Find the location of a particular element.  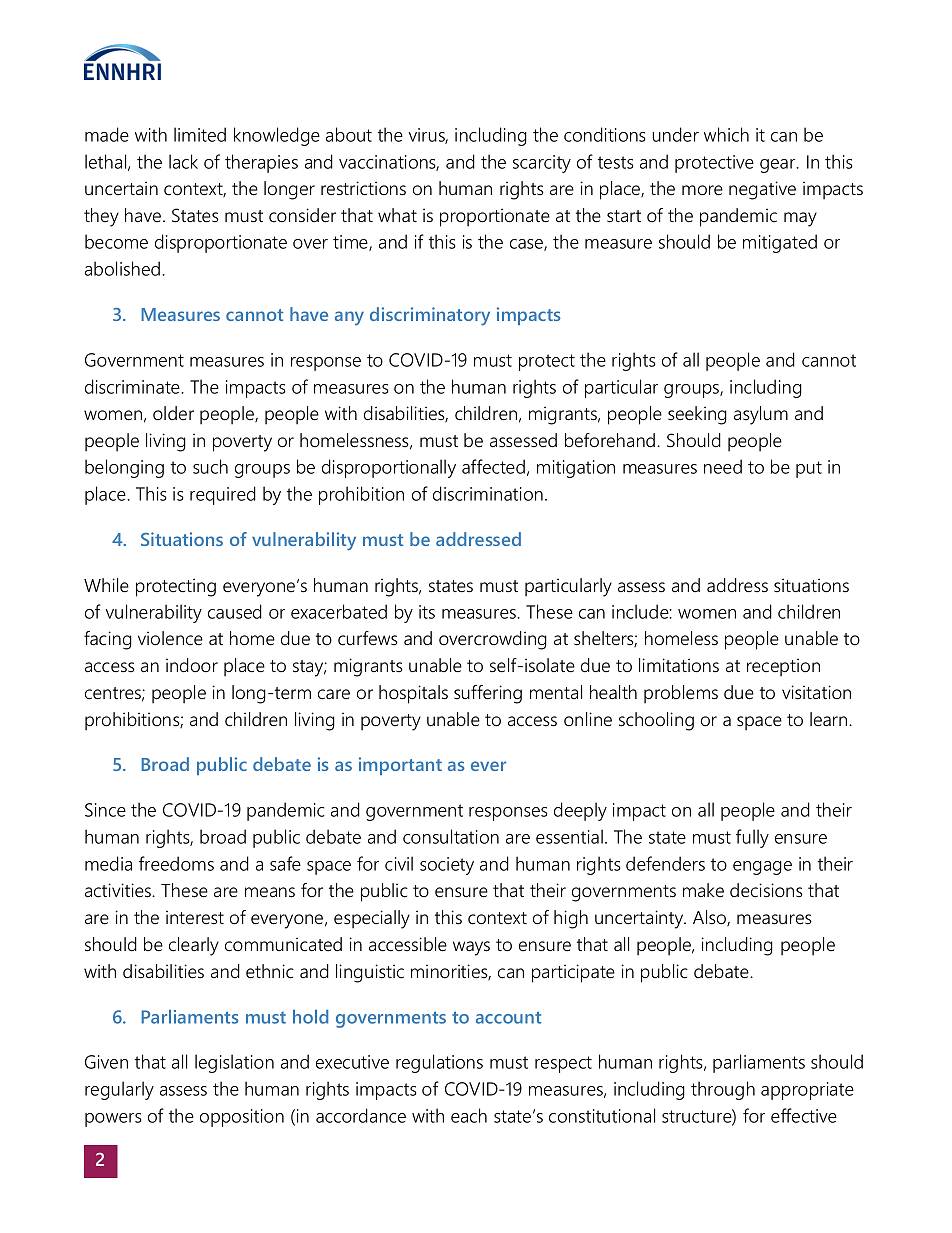

affected is located at coordinates (493, 466).
